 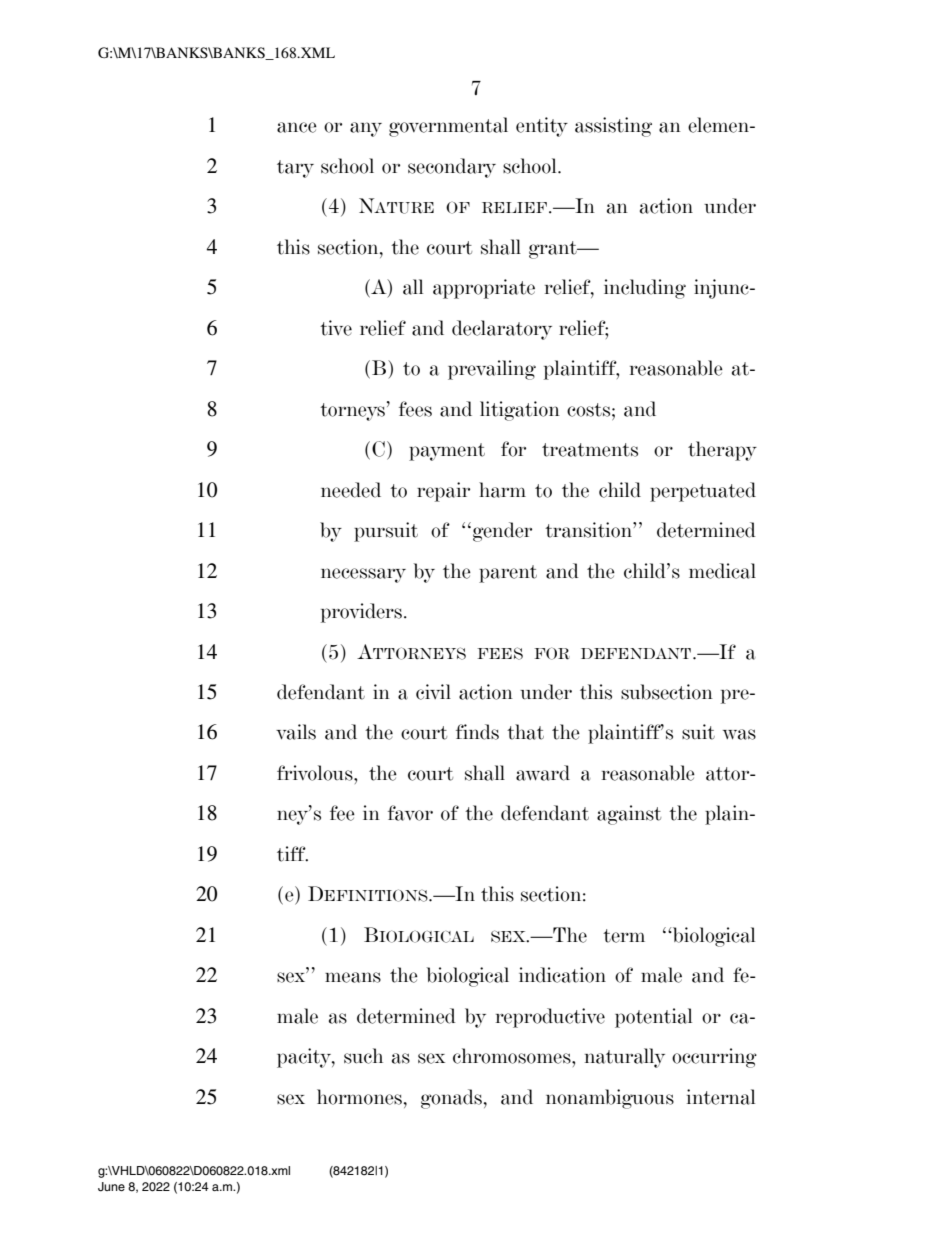 What do you see at coordinates (111, 1187) in the page?
I see `June` at bounding box center [111, 1187].
